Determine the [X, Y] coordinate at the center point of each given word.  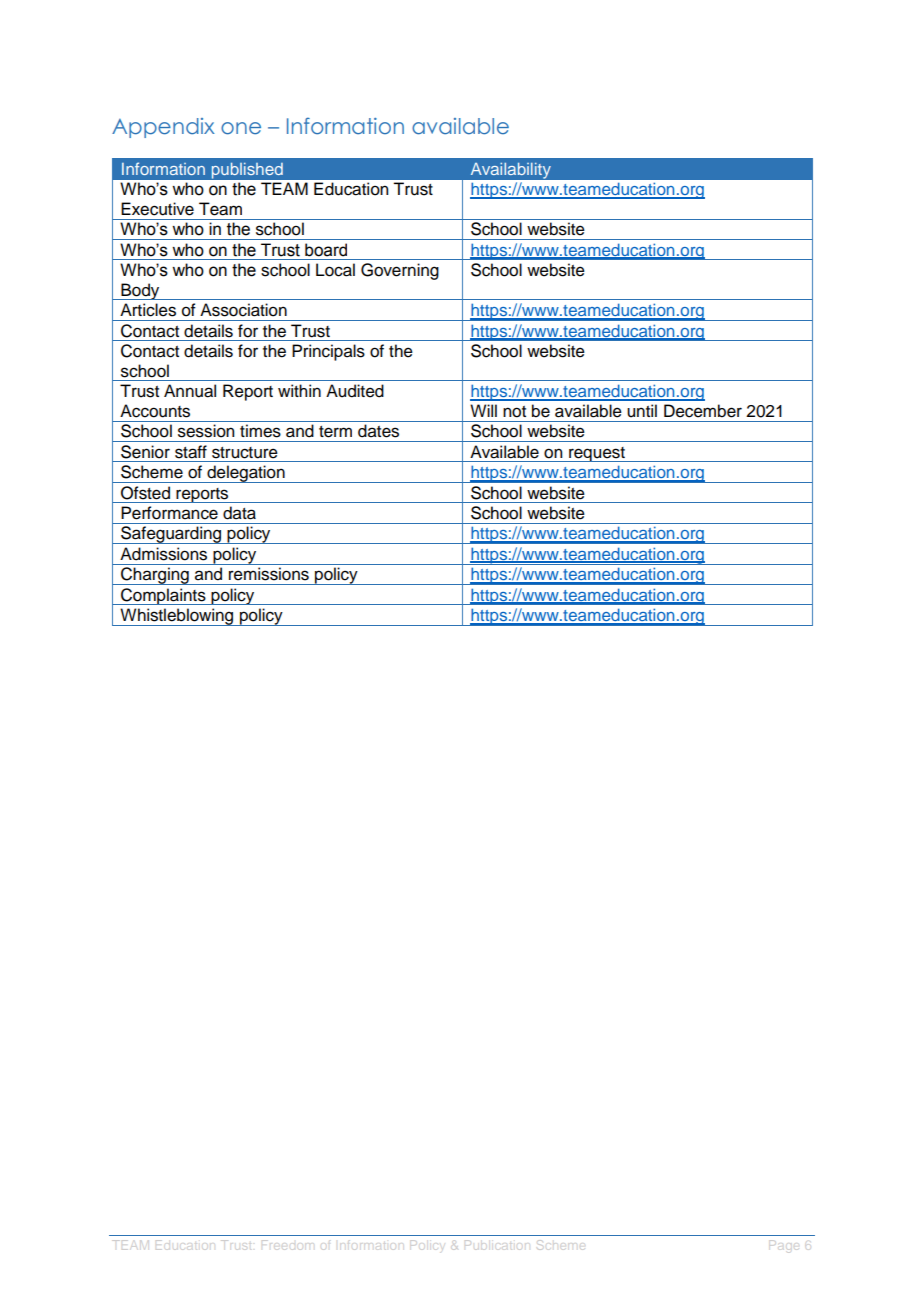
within [299, 390]
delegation [246, 474]
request [597, 454]
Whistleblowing [177, 617]
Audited [355, 391]
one [241, 128]
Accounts [155, 411]
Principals [328, 352]
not [514, 412]
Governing [400, 271]
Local [335, 270]
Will [483, 410]
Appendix [163, 128]
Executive [157, 209]
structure [245, 453]
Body [140, 291]
